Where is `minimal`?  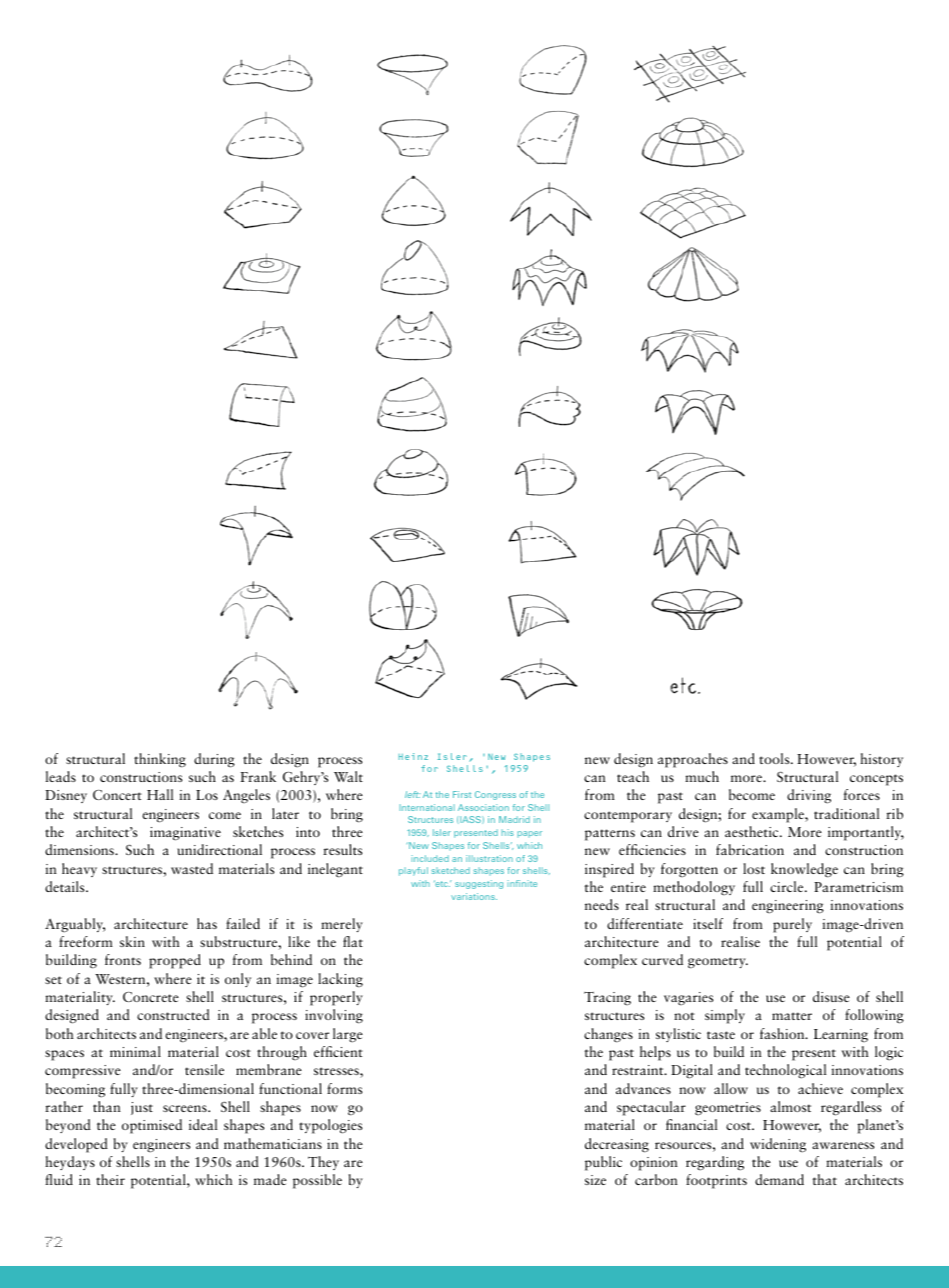
minimal is located at coordinates (135, 1051).
